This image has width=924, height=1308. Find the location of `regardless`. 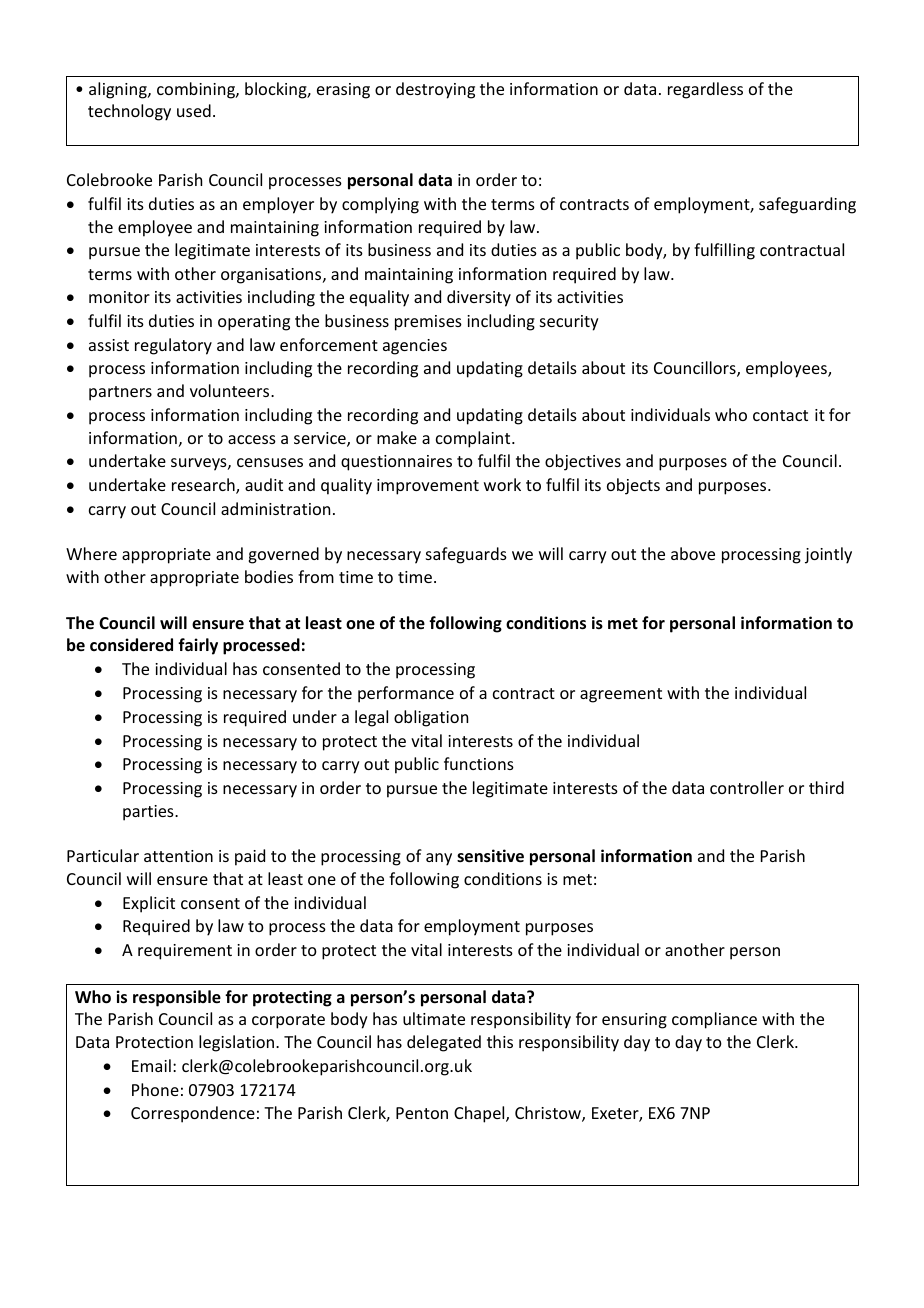

regardless is located at coordinates (705, 90).
